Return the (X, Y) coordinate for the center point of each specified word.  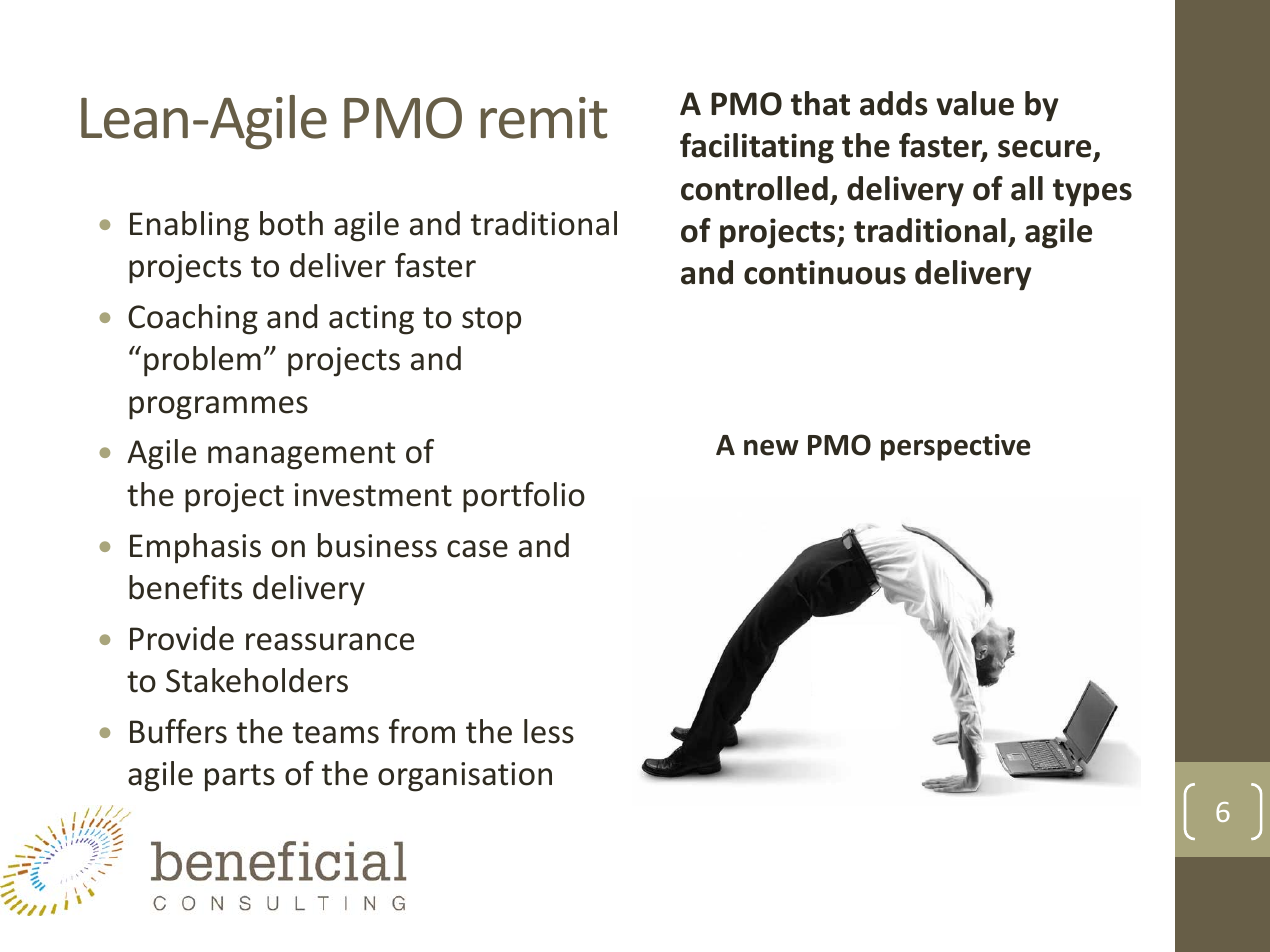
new (771, 448)
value (975, 103)
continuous (825, 272)
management (301, 456)
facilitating (757, 148)
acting (371, 320)
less (549, 731)
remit (544, 118)
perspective (955, 447)
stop (491, 321)
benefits (185, 587)
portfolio (524, 497)
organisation (465, 777)
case (477, 549)
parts (240, 778)
